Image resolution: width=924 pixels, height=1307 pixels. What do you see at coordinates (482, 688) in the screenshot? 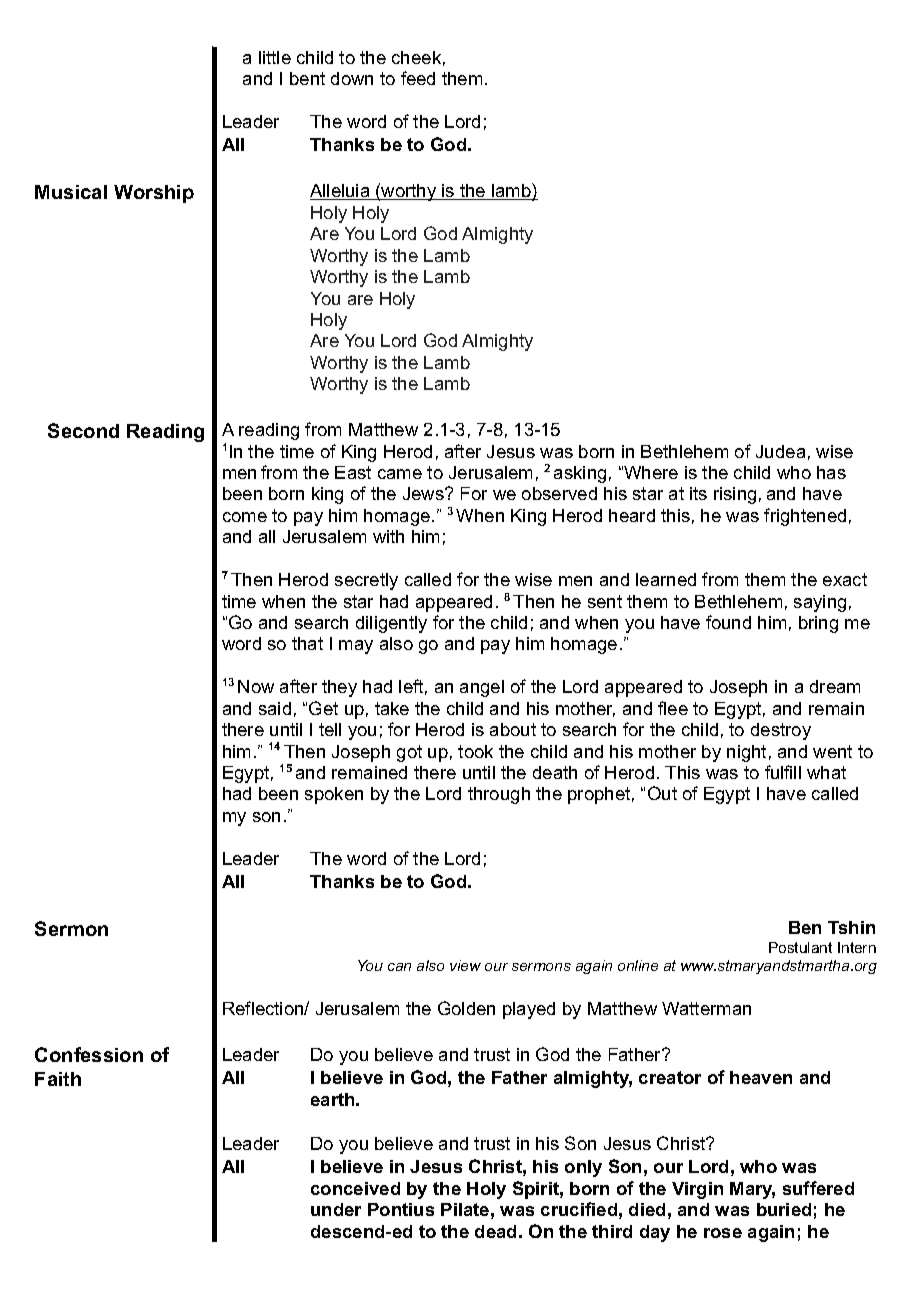
I see `angel` at bounding box center [482, 688].
